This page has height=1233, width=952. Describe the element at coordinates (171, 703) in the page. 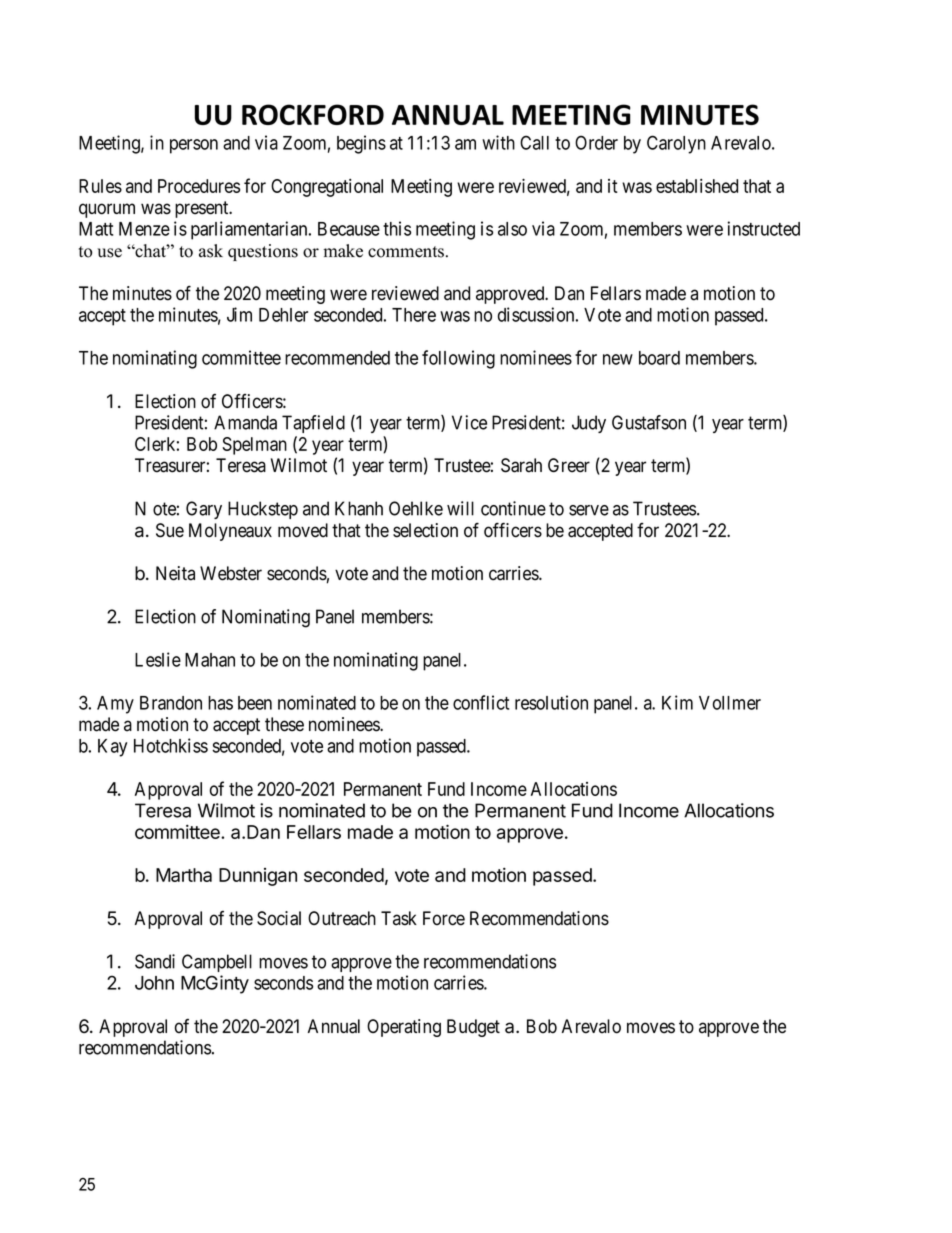

I see `Brandon` at that location.
